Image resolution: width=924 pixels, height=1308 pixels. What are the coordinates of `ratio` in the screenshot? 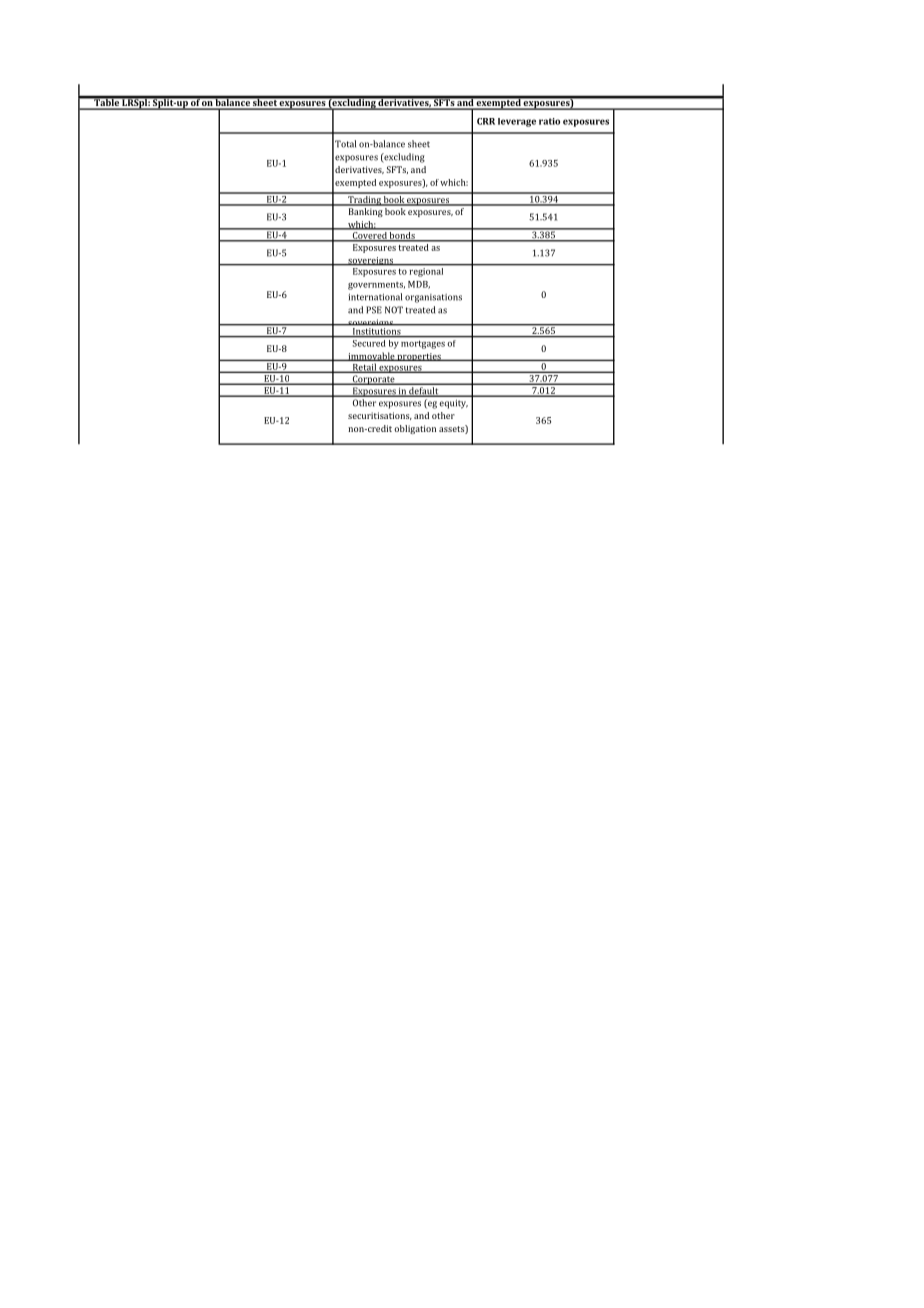 It's located at (549, 121).
